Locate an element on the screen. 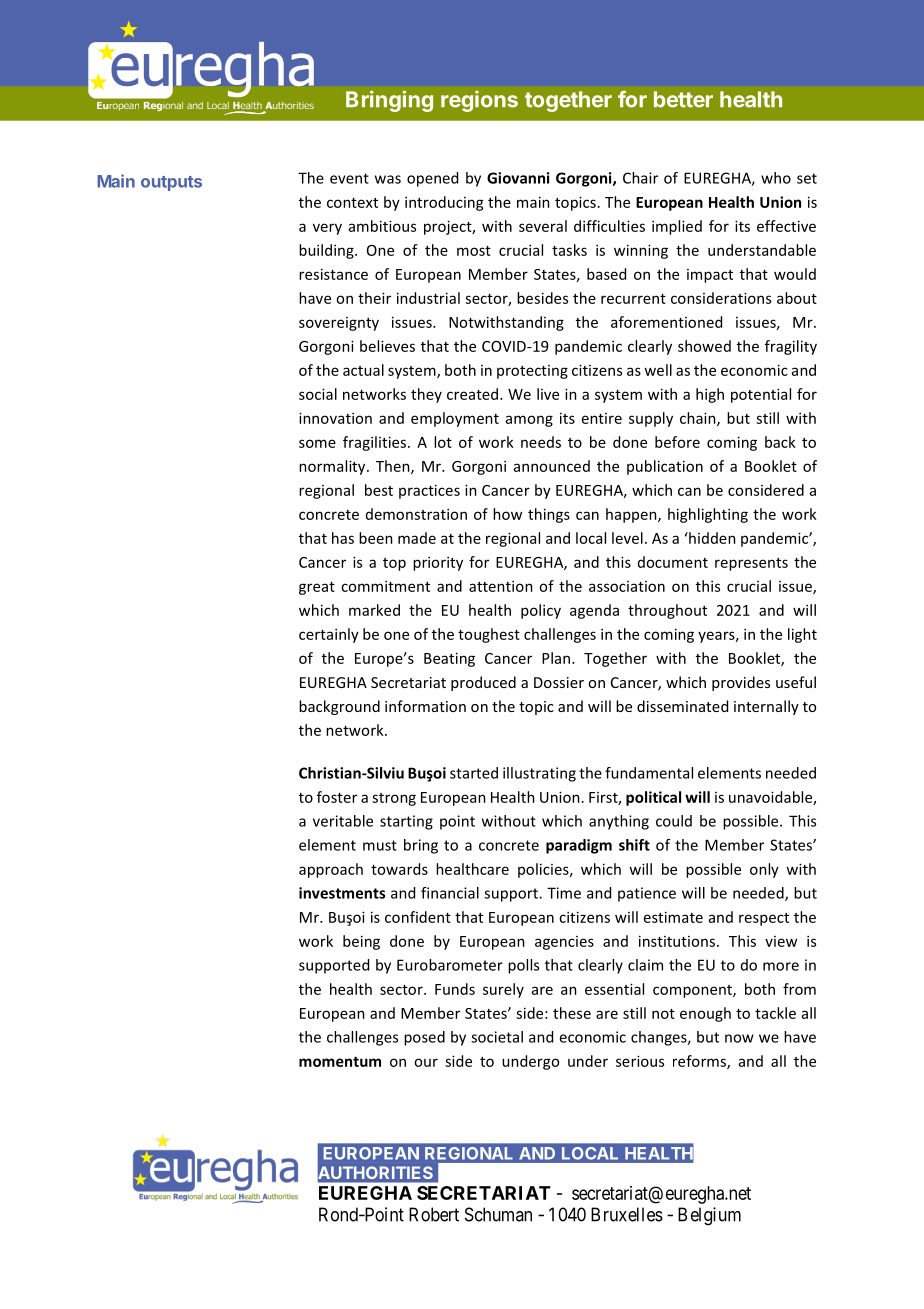 The width and height of the screenshot is (924, 1309). toughest is located at coordinates (489, 635).
